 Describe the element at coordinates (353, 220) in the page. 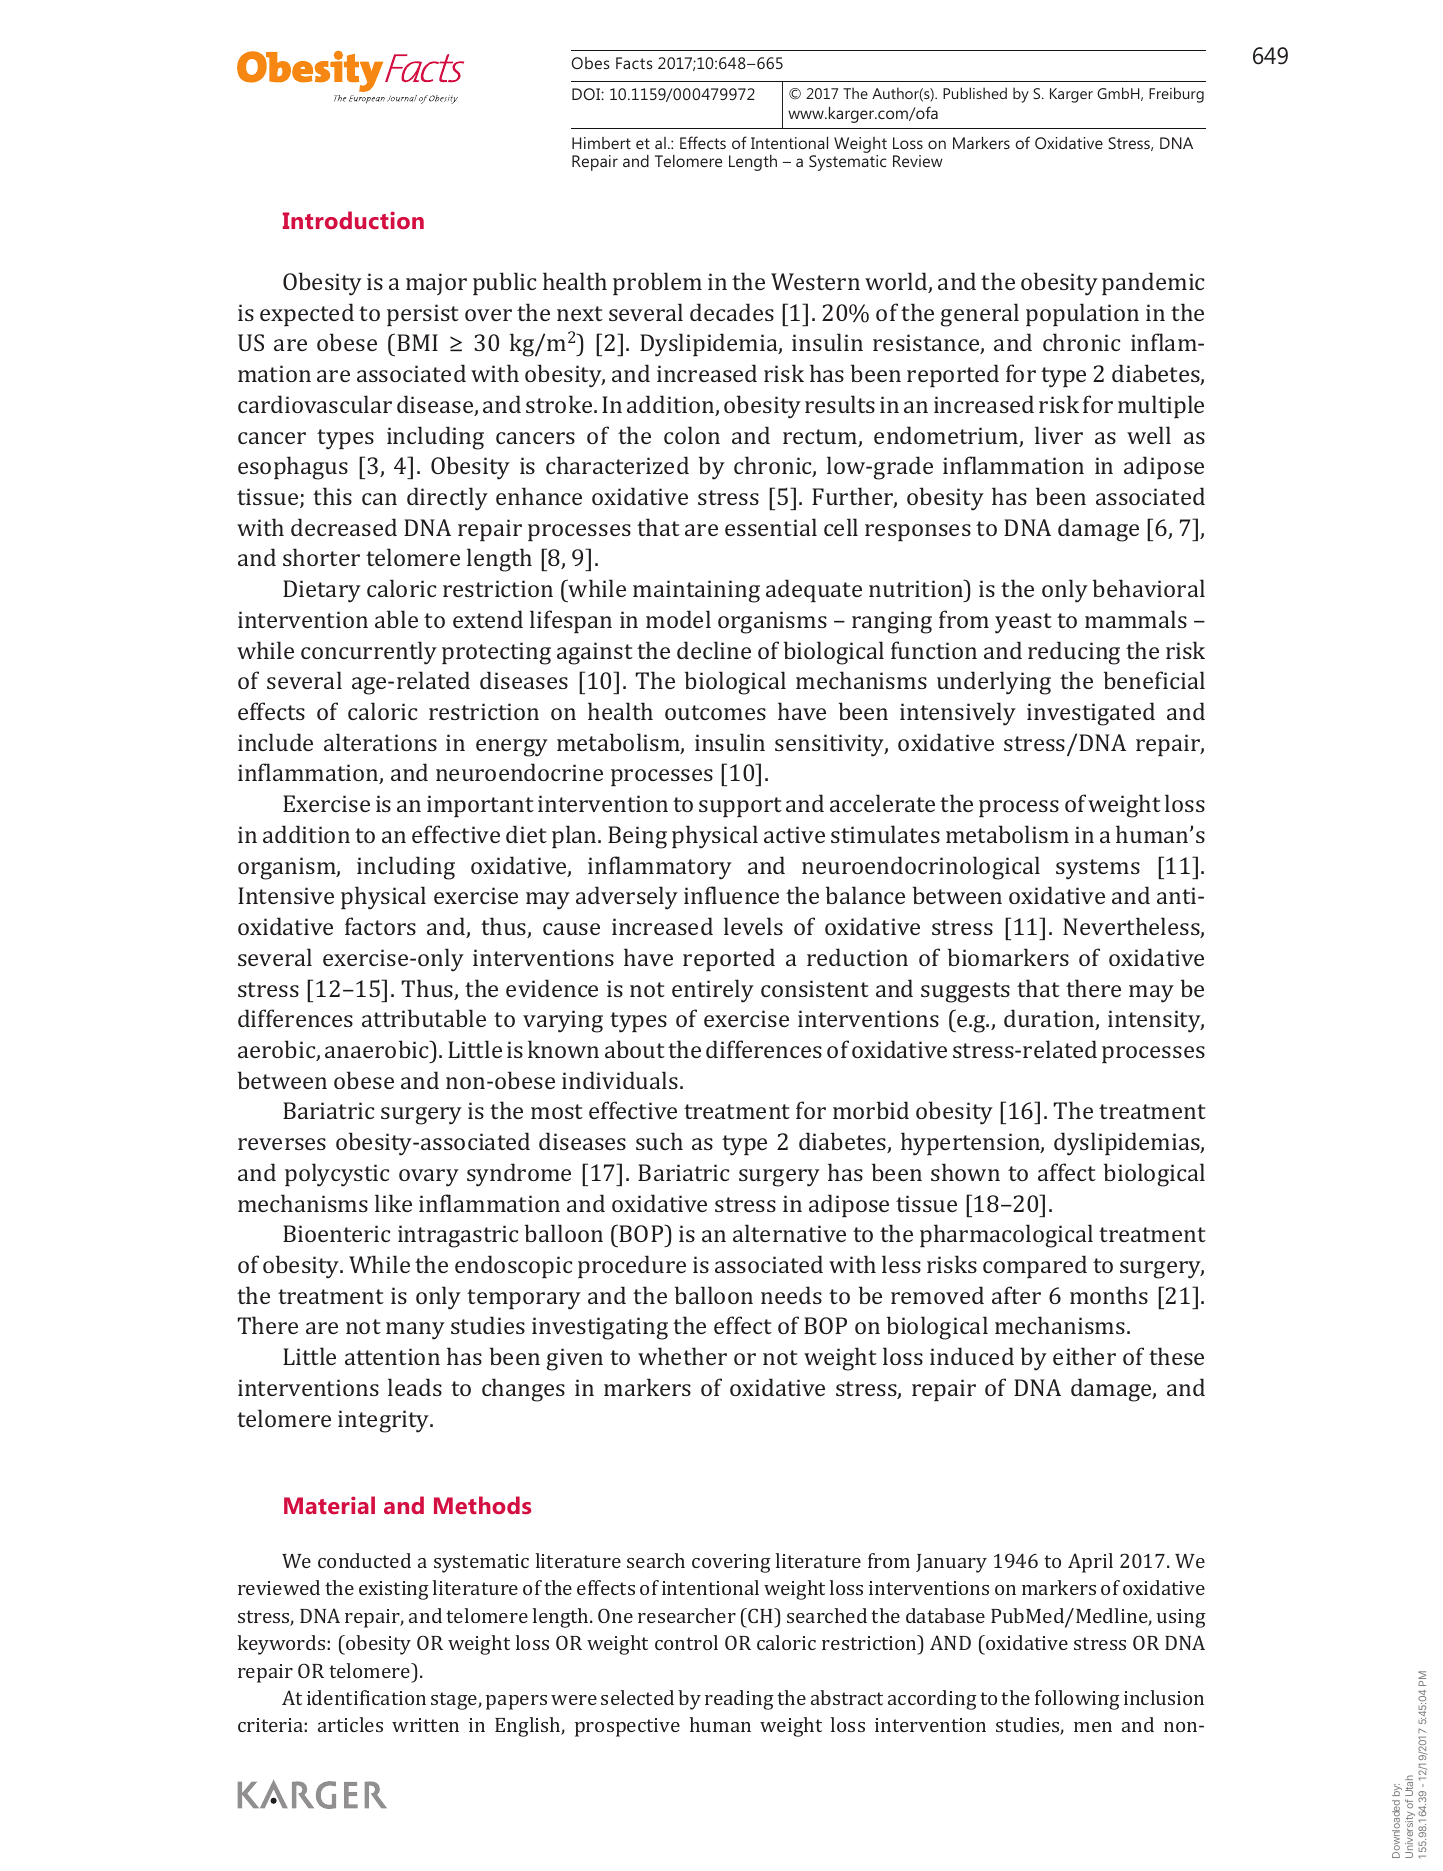

I see `Introduction` at that location.
